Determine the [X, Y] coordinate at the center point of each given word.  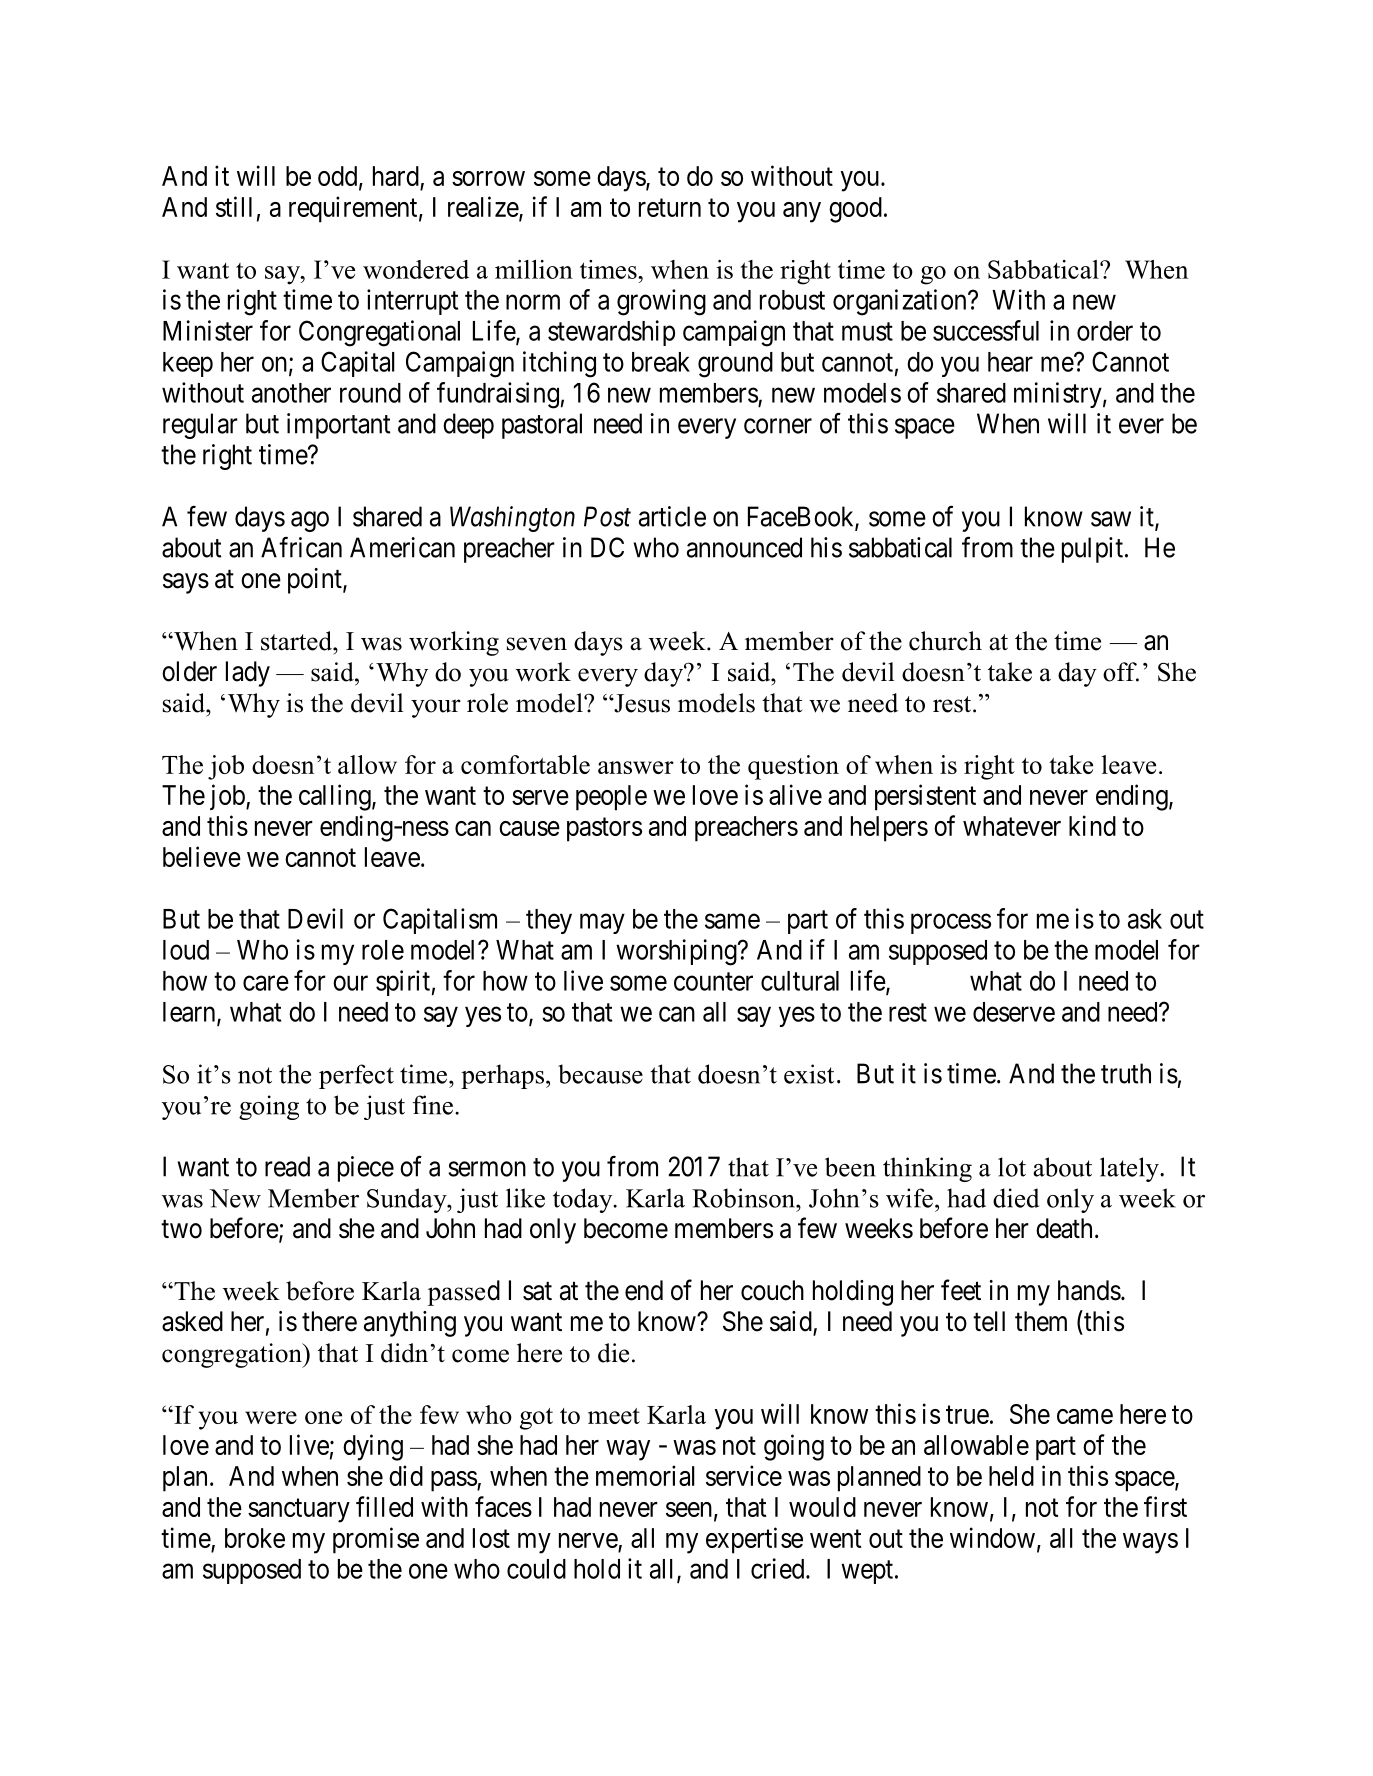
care [266, 983]
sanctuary [299, 1511]
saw [1111, 519]
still [234, 206]
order [1105, 331]
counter [713, 981]
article [672, 516]
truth [1126, 1073]
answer [636, 767]
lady [248, 674]
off [1121, 672]
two [181, 1229]
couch [772, 1290]
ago [310, 521]
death [1064, 1228]
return [670, 208]
